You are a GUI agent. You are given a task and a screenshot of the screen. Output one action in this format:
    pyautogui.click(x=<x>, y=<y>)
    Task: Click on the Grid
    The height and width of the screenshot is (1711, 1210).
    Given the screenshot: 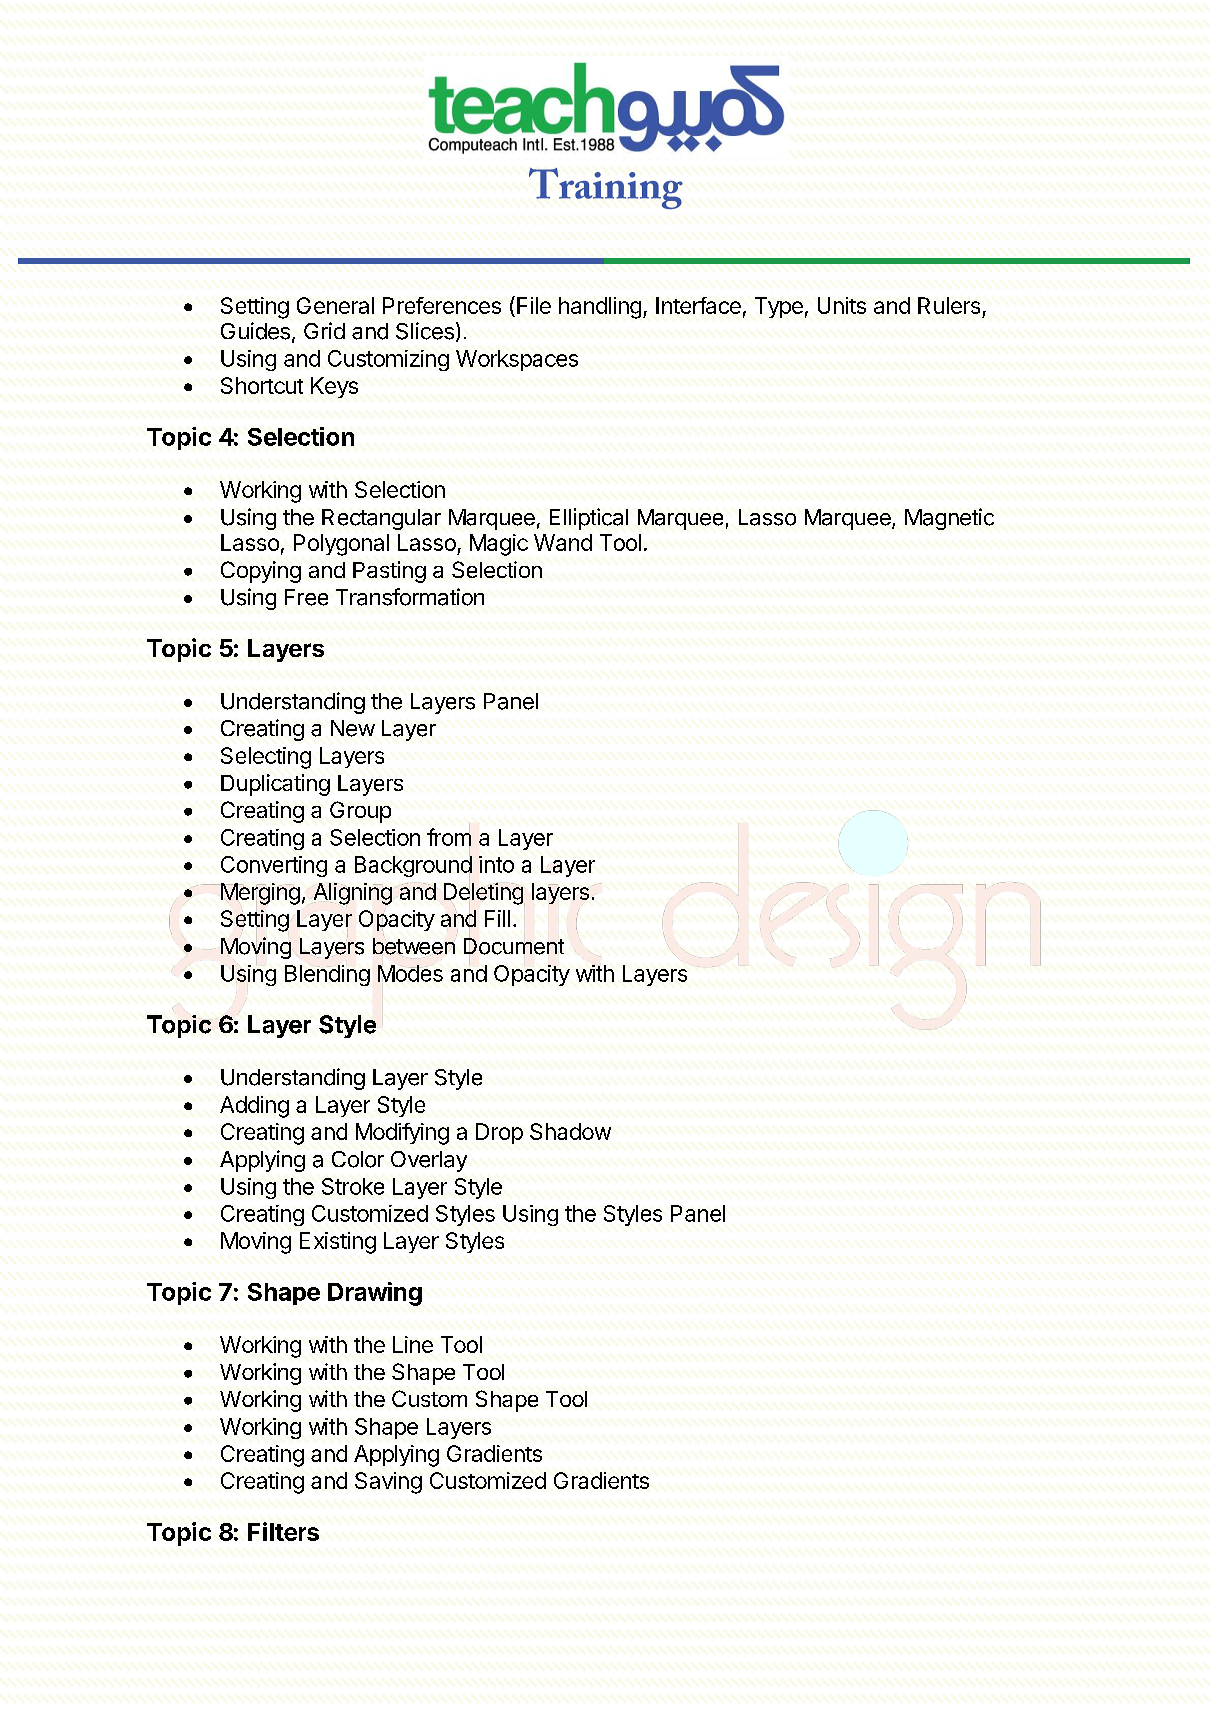 What is the action you would take?
    pyautogui.click(x=324, y=330)
